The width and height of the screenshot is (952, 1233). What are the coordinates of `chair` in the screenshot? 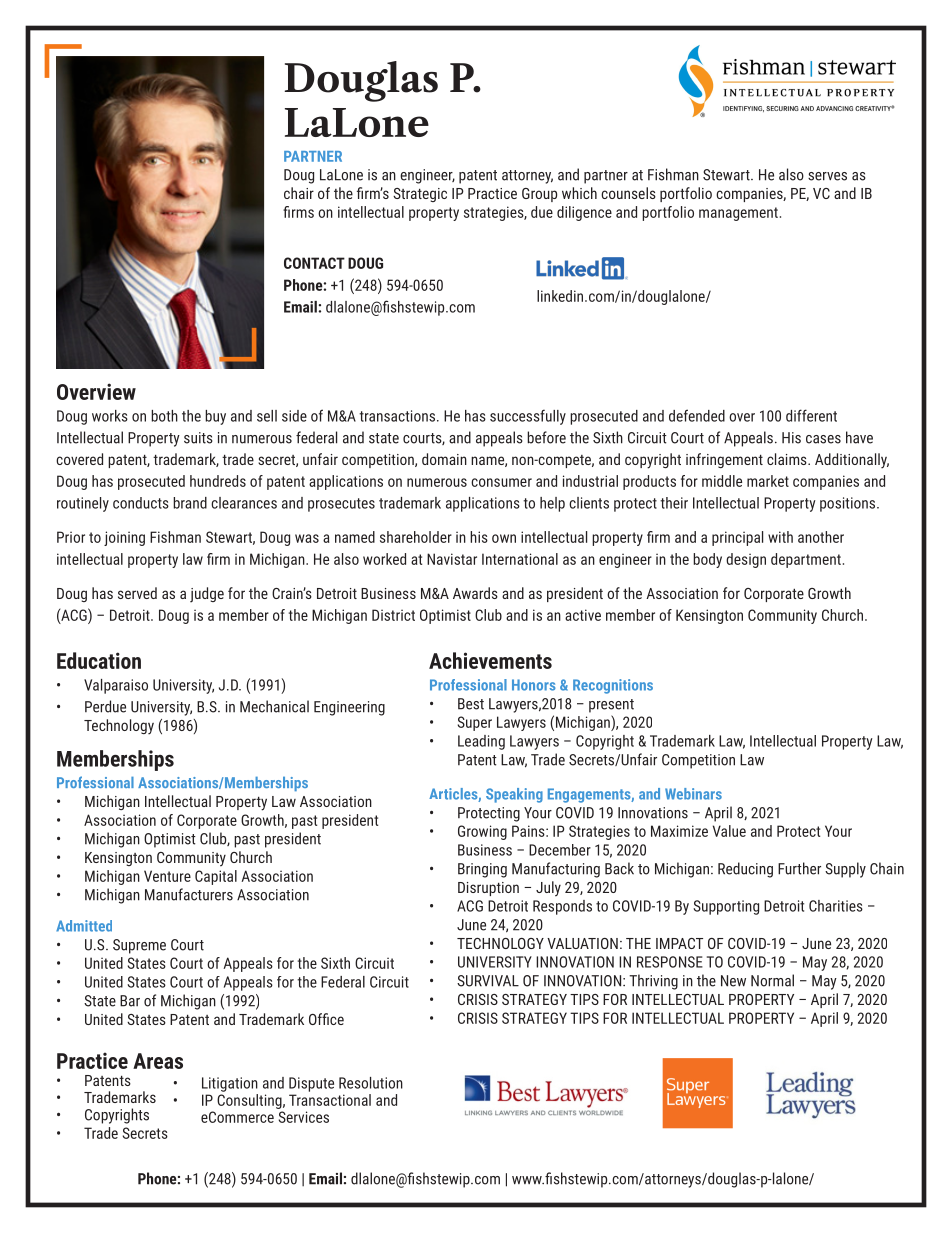 It's located at (299, 193).
